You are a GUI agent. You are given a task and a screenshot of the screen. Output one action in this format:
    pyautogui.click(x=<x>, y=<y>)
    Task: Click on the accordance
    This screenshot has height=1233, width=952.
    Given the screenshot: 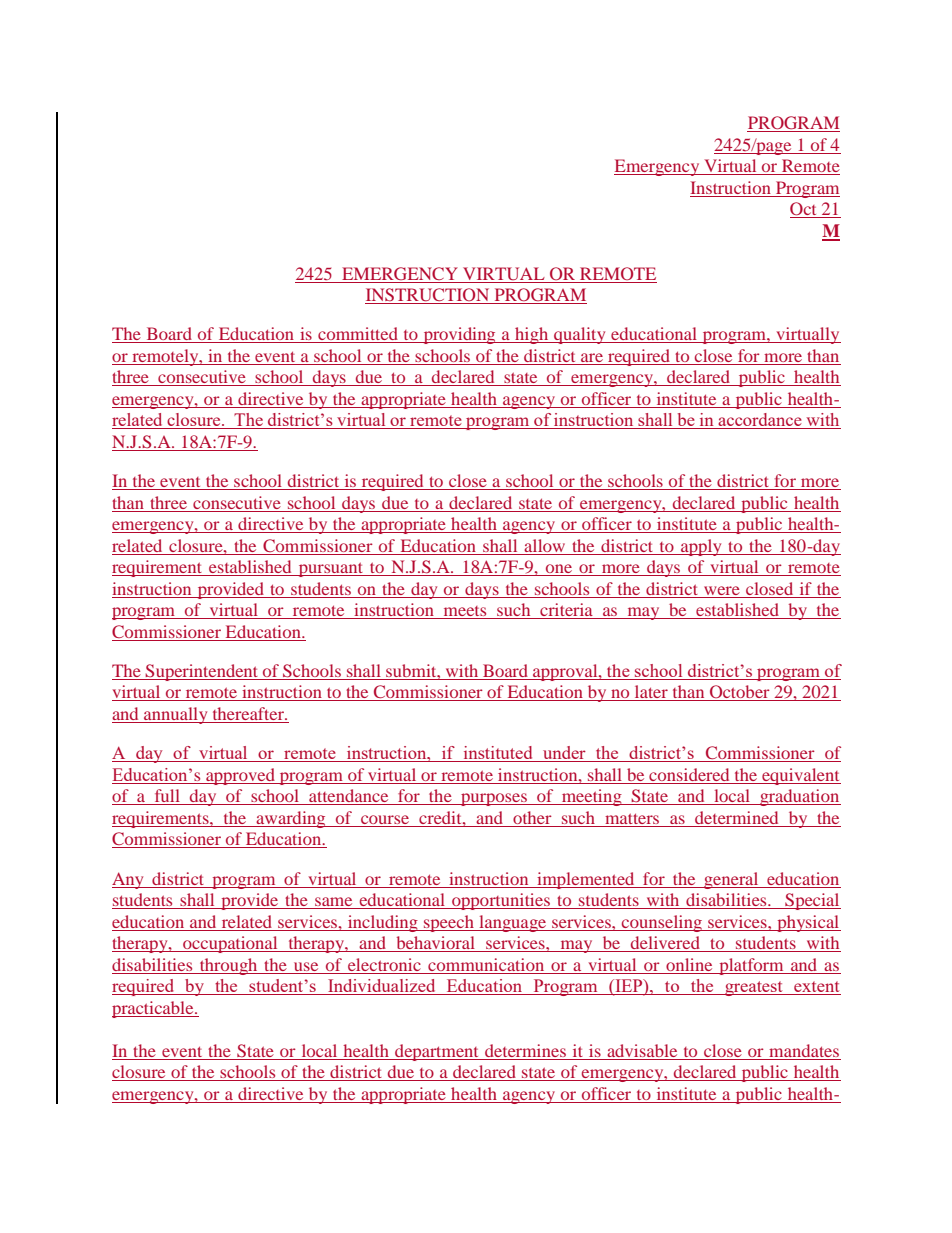 What is the action you would take?
    pyautogui.click(x=760, y=421)
